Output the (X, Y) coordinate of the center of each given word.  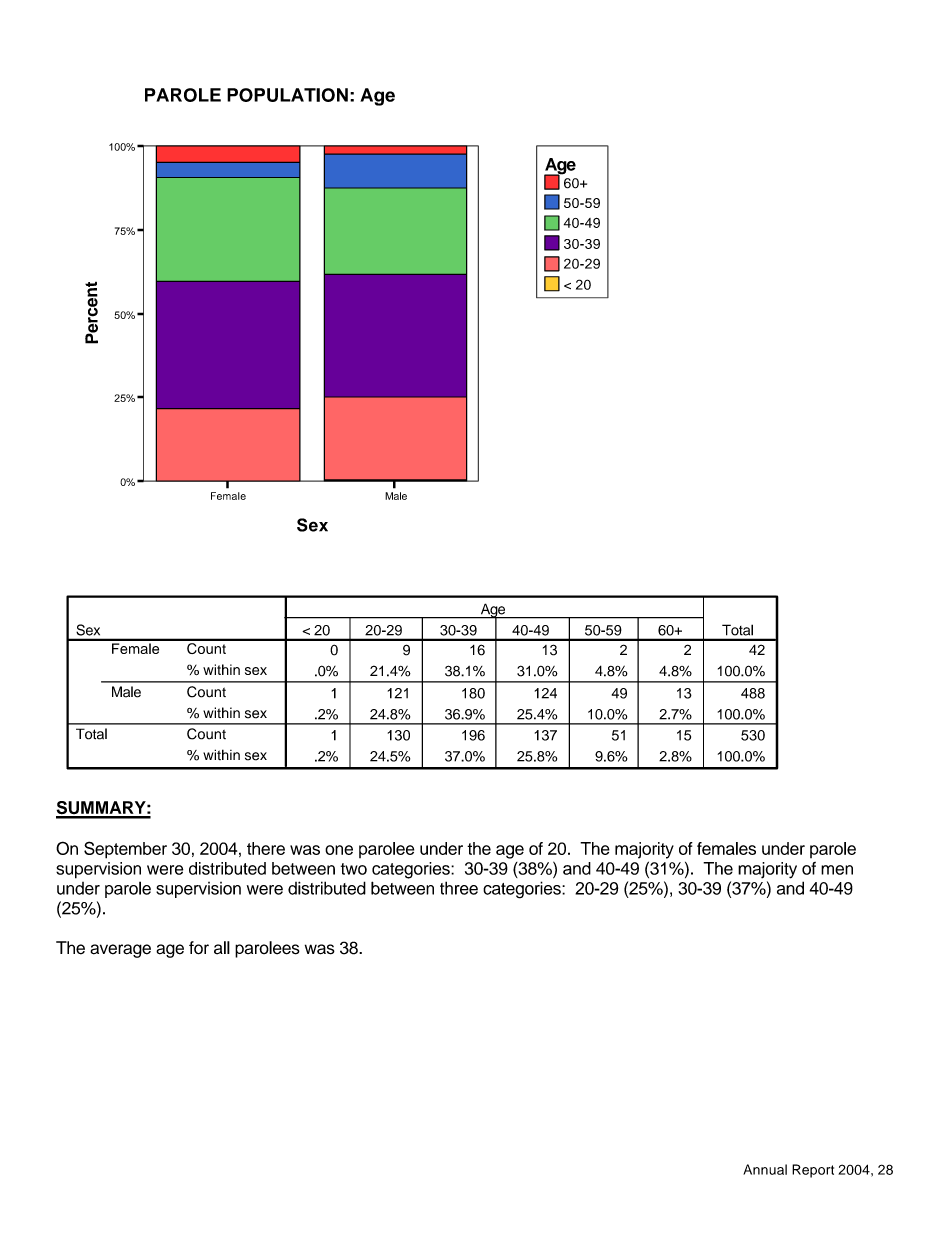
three (459, 888)
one (339, 850)
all (222, 948)
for (199, 948)
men (837, 870)
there (266, 848)
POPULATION (287, 95)
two (354, 869)
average (120, 951)
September (125, 850)
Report (813, 1171)
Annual (765, 1169)
